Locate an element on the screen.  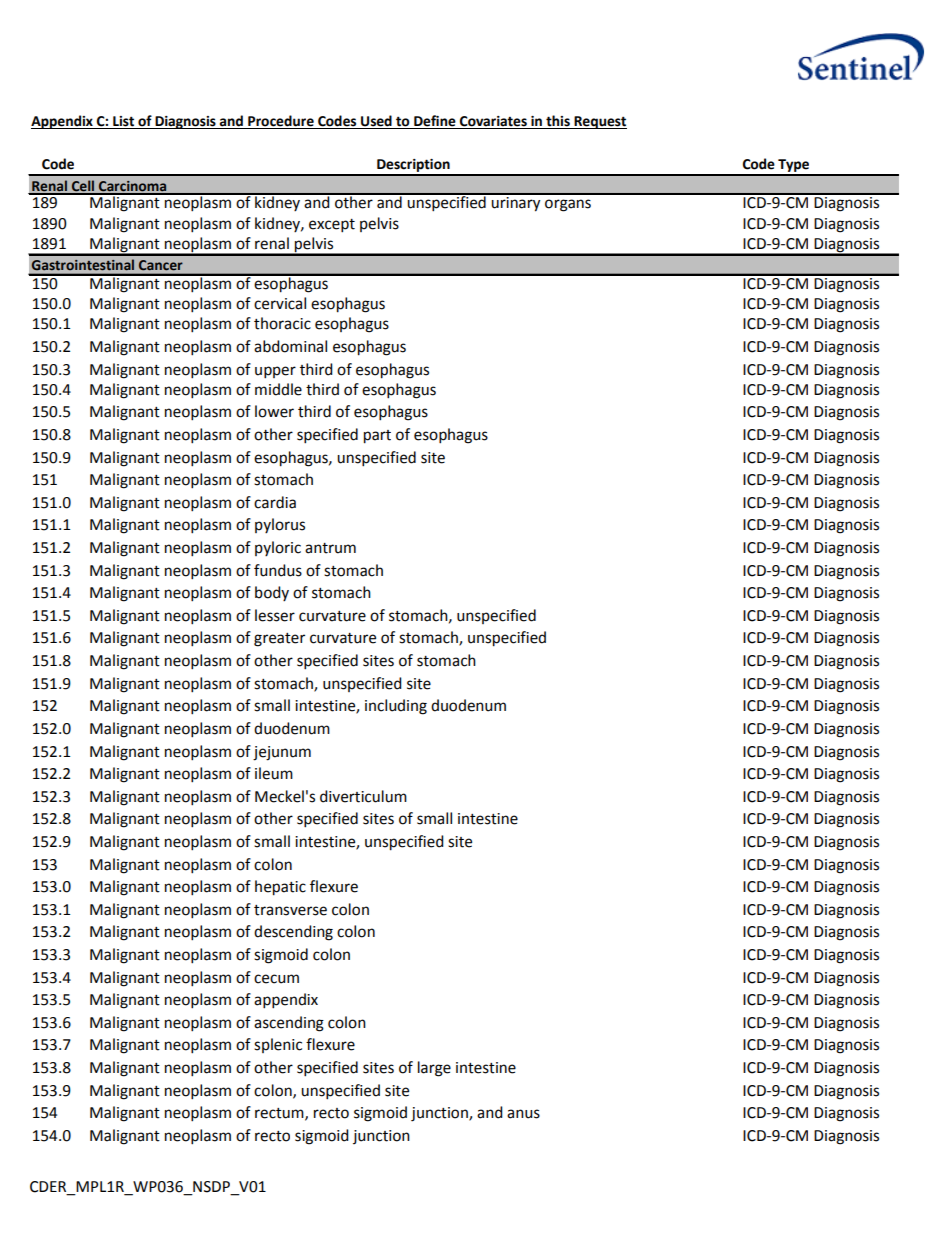
Used is located at coordinates (376, 122).
